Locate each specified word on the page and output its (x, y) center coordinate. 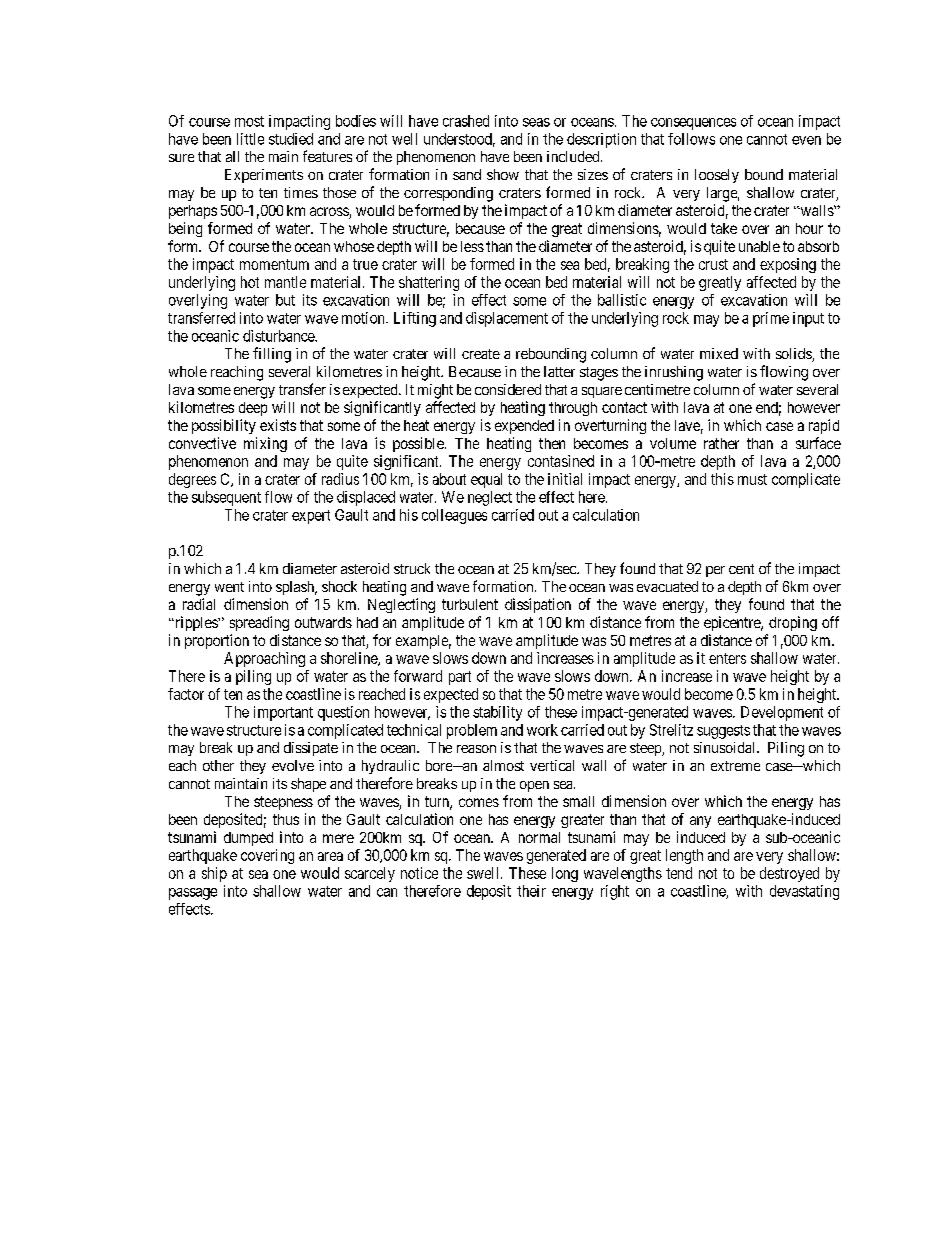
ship (214, 874)
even (806, 140)
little (250, 139)
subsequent (226, 498)
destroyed (789, 874)
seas (536, 122)
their (531, 891)
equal (486, 480)
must (752, 479)
